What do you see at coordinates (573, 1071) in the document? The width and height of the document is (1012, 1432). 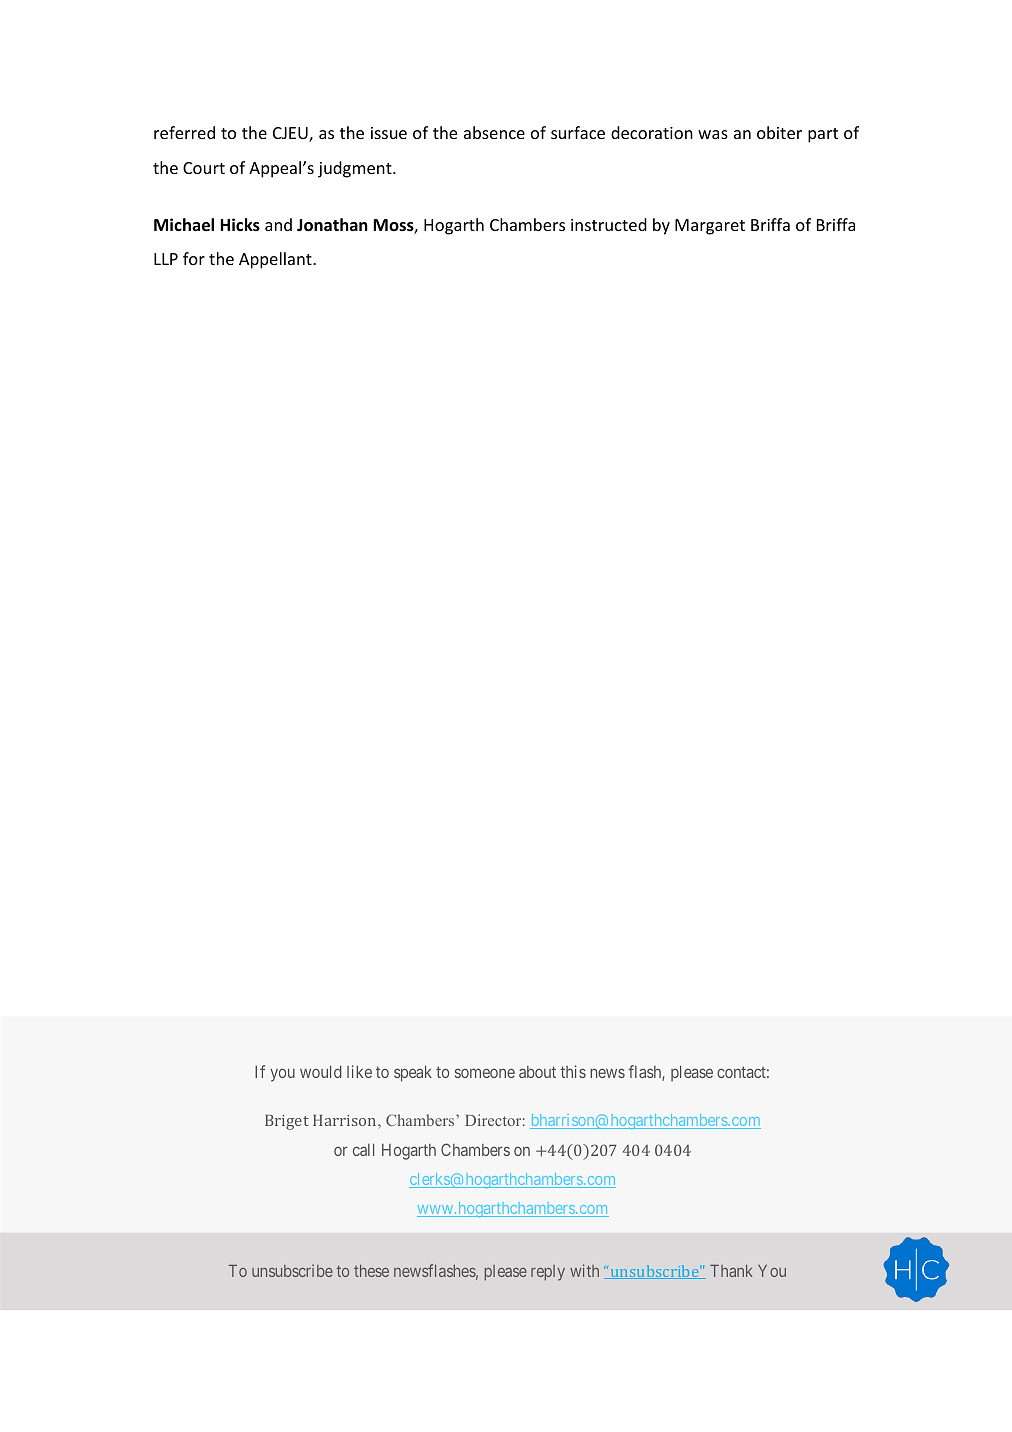 I see `this` at bounding box center [573, 1071].
